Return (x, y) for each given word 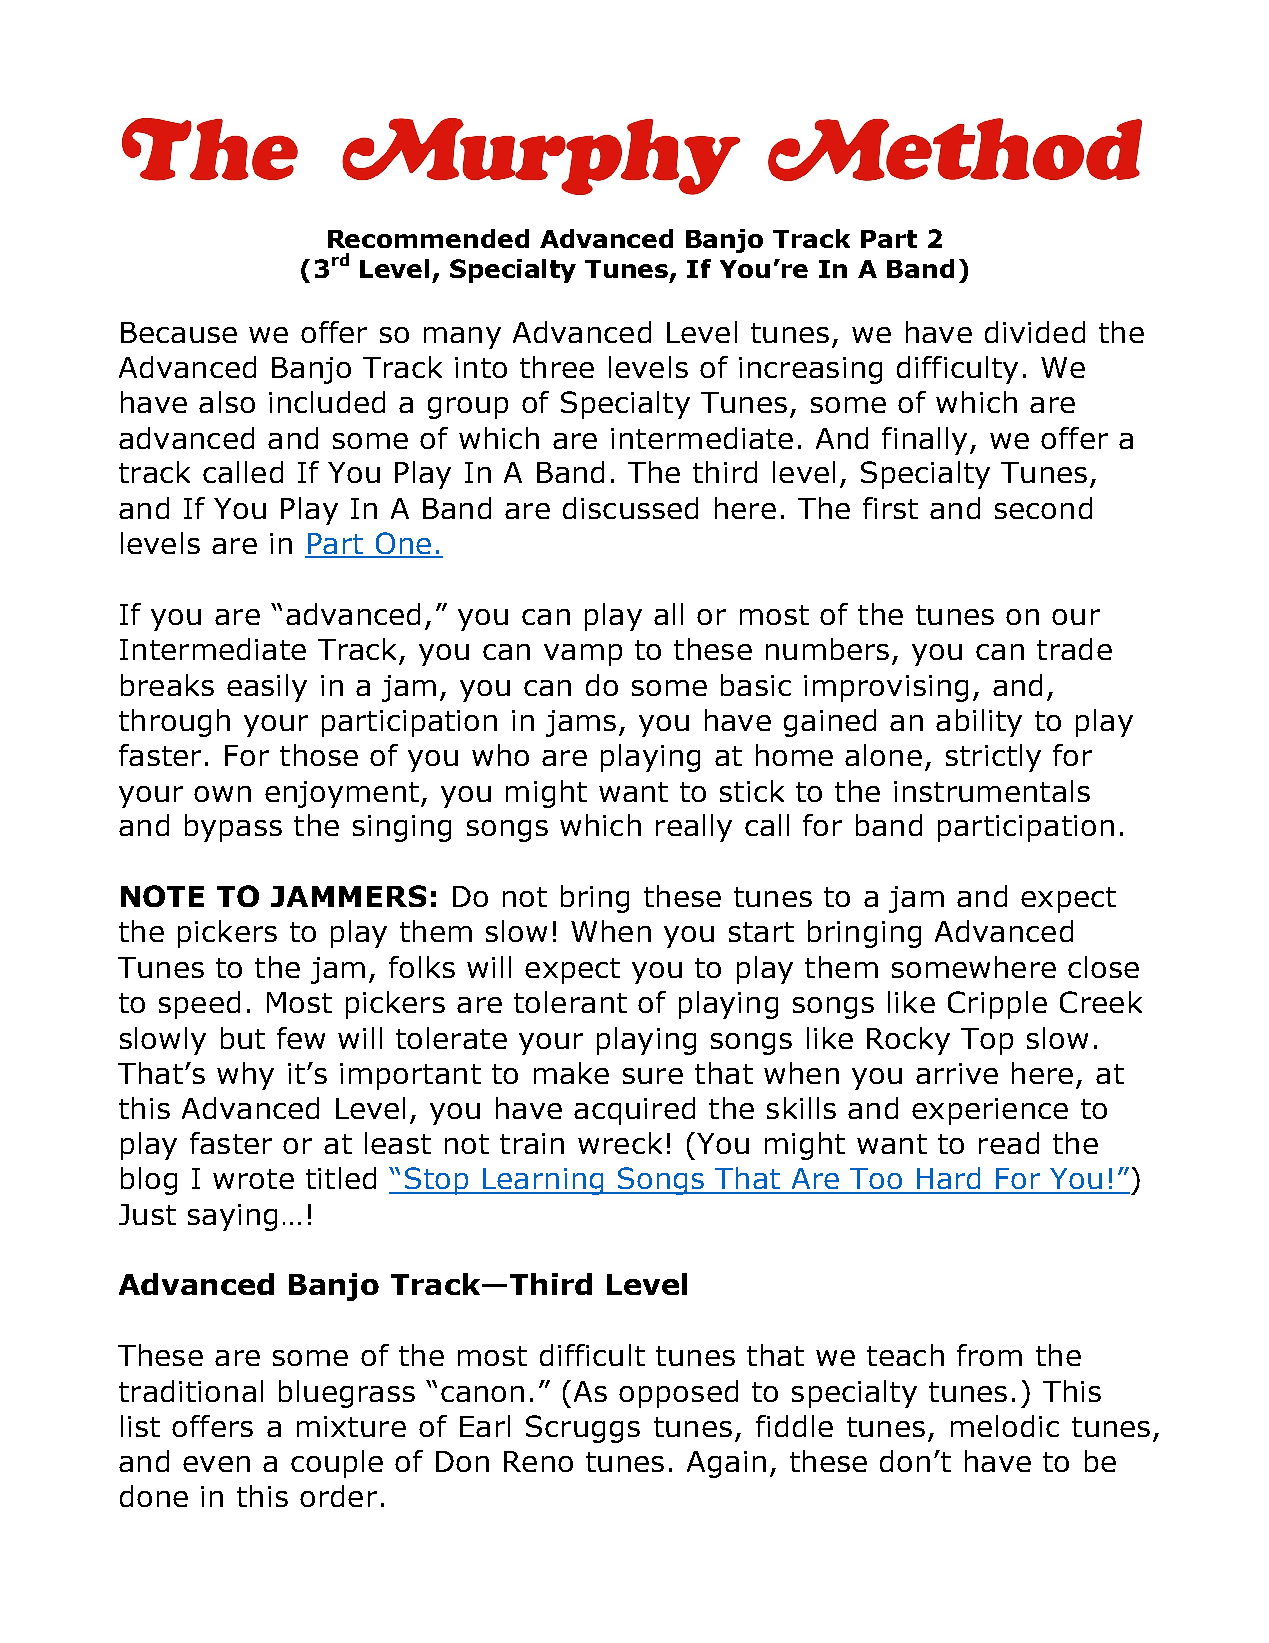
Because (179, 332)
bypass (233, 828)
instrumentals (992, 791)
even (216, 1464)
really (694, 828)
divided (1035, 332)
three (557, 367)
